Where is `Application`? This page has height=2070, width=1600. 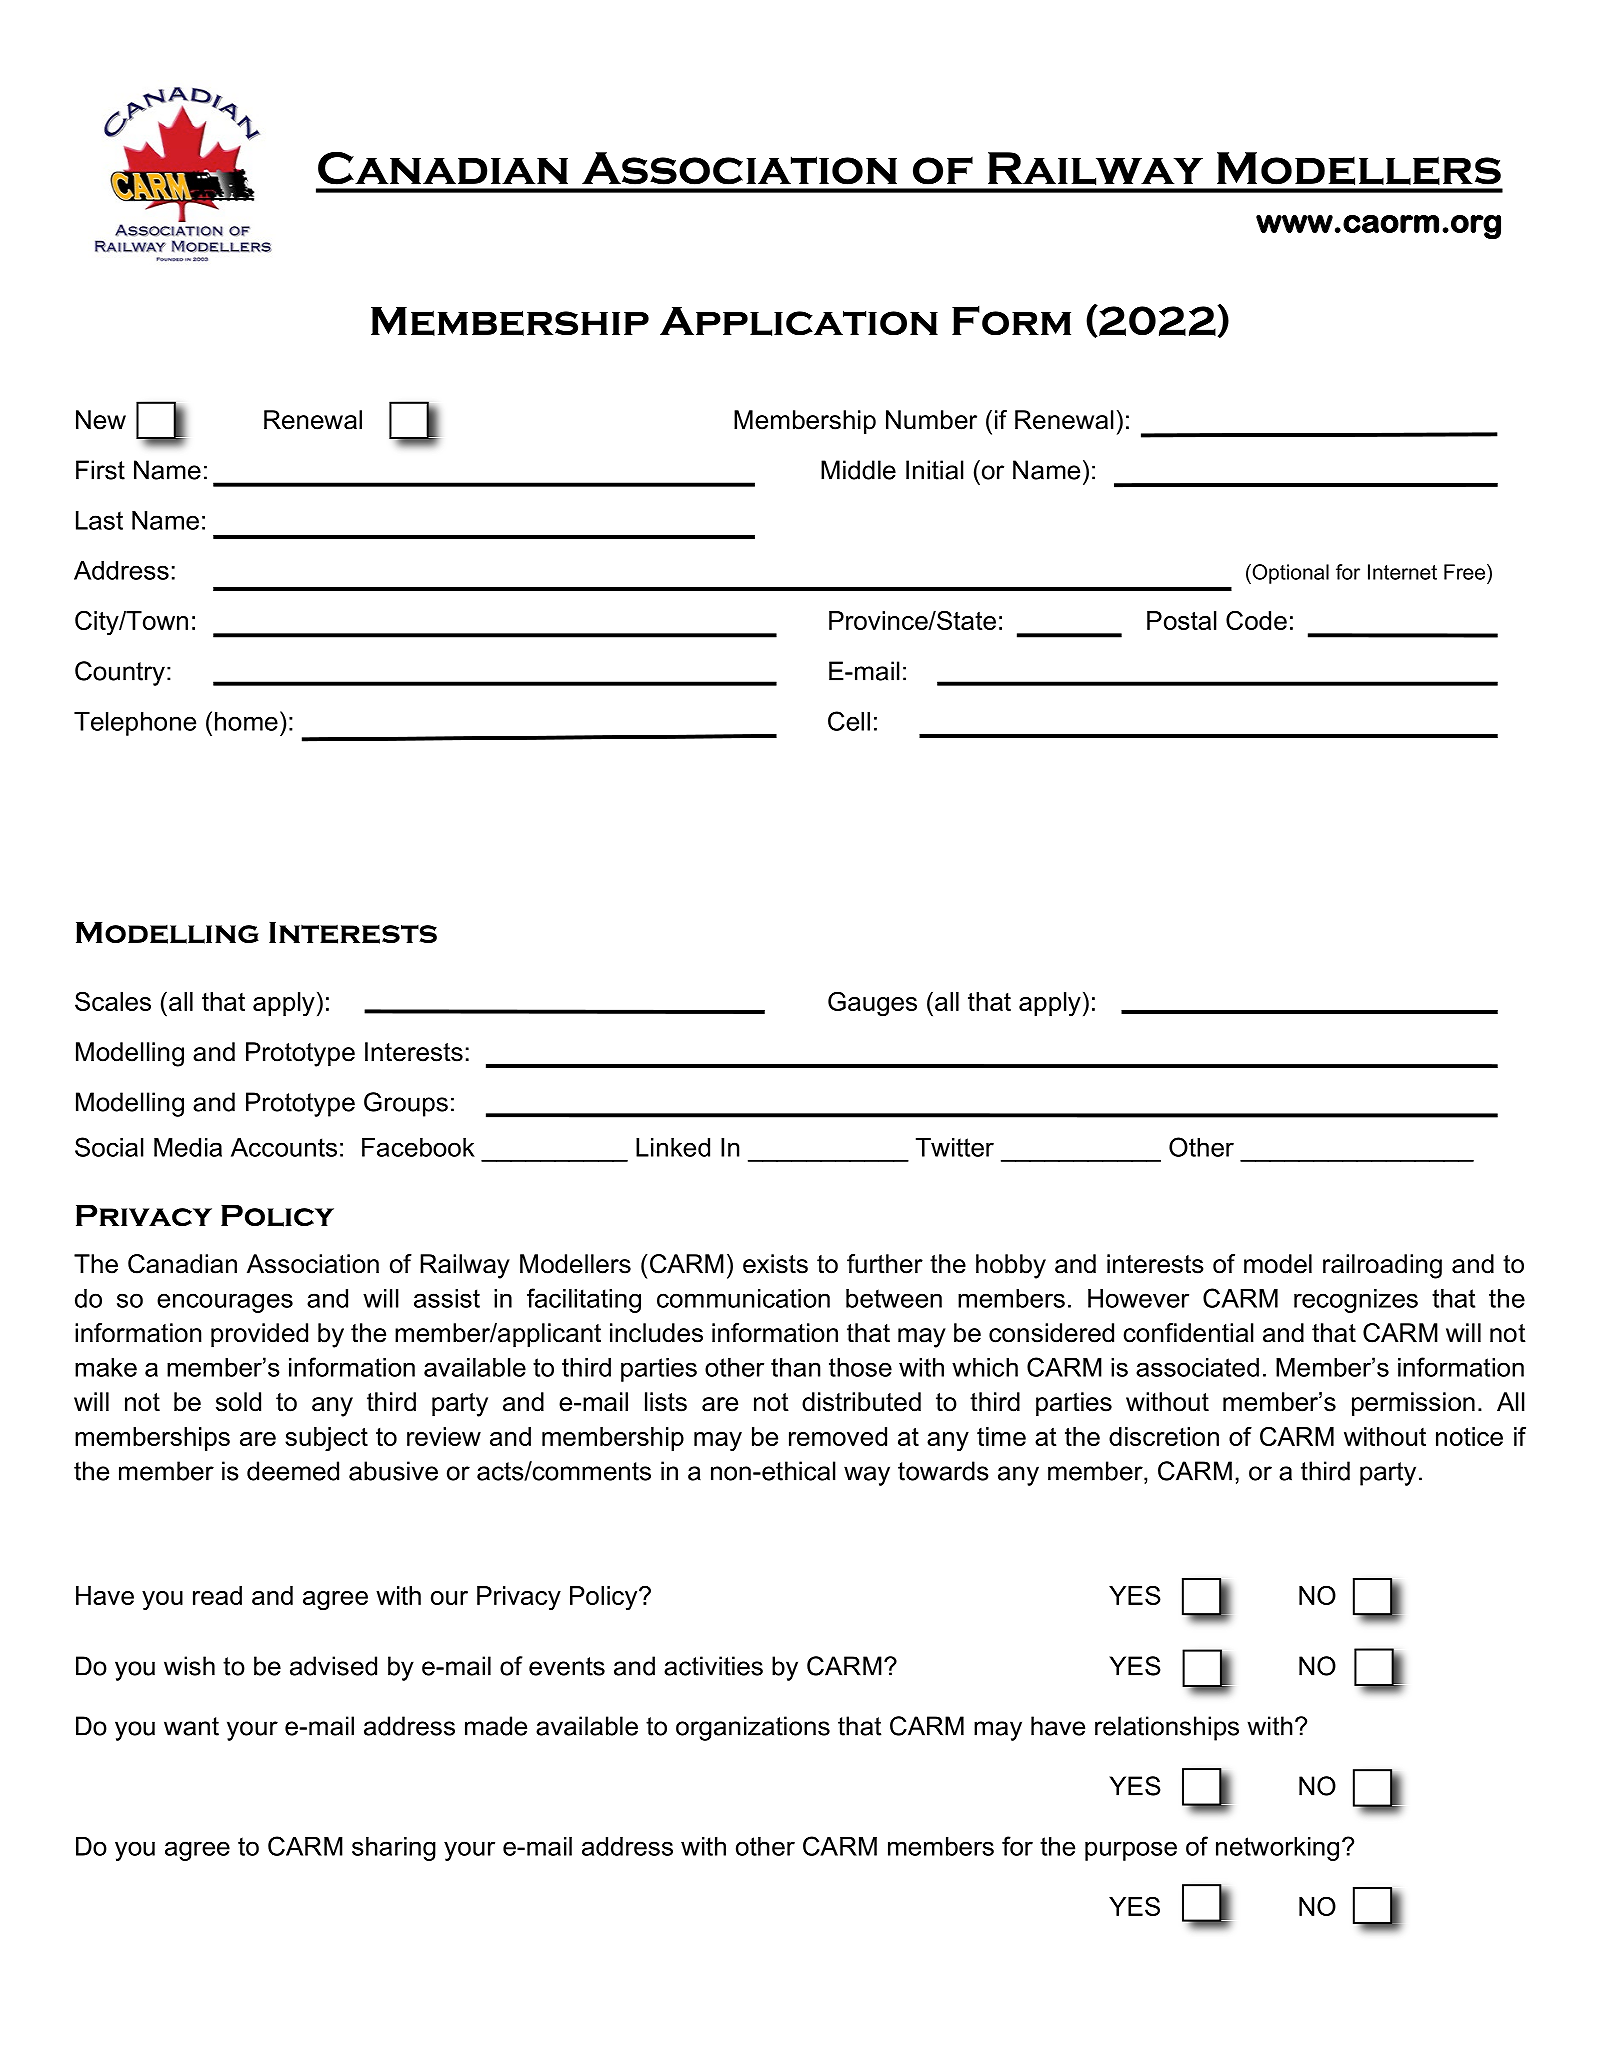 Application is located at coordinates (799, 321).
